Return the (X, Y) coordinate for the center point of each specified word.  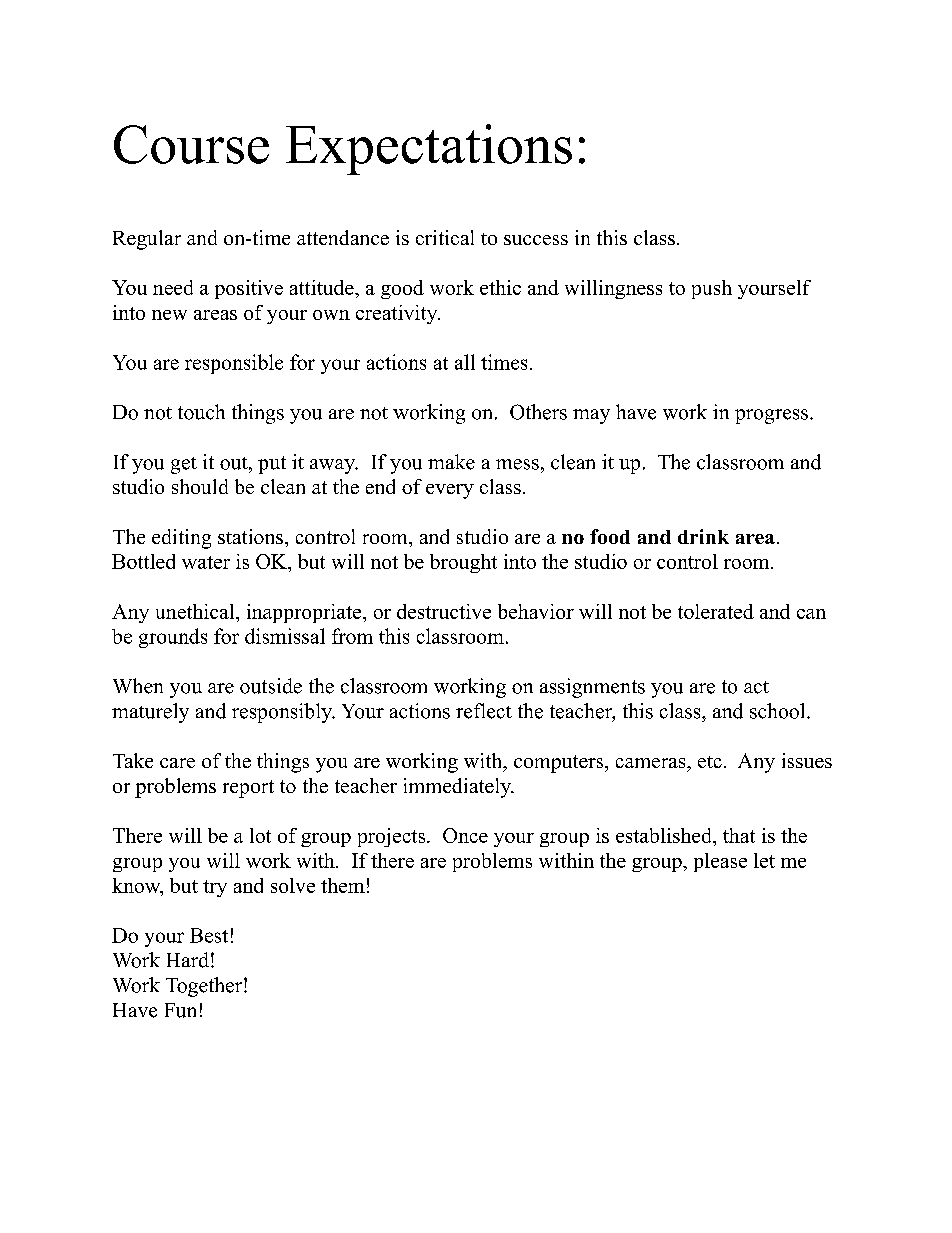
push (712, 289)
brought (463, 563)
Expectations (429, 149)
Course (191, 144)
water (206, 562)
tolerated (716, 611)
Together (205, 987)
